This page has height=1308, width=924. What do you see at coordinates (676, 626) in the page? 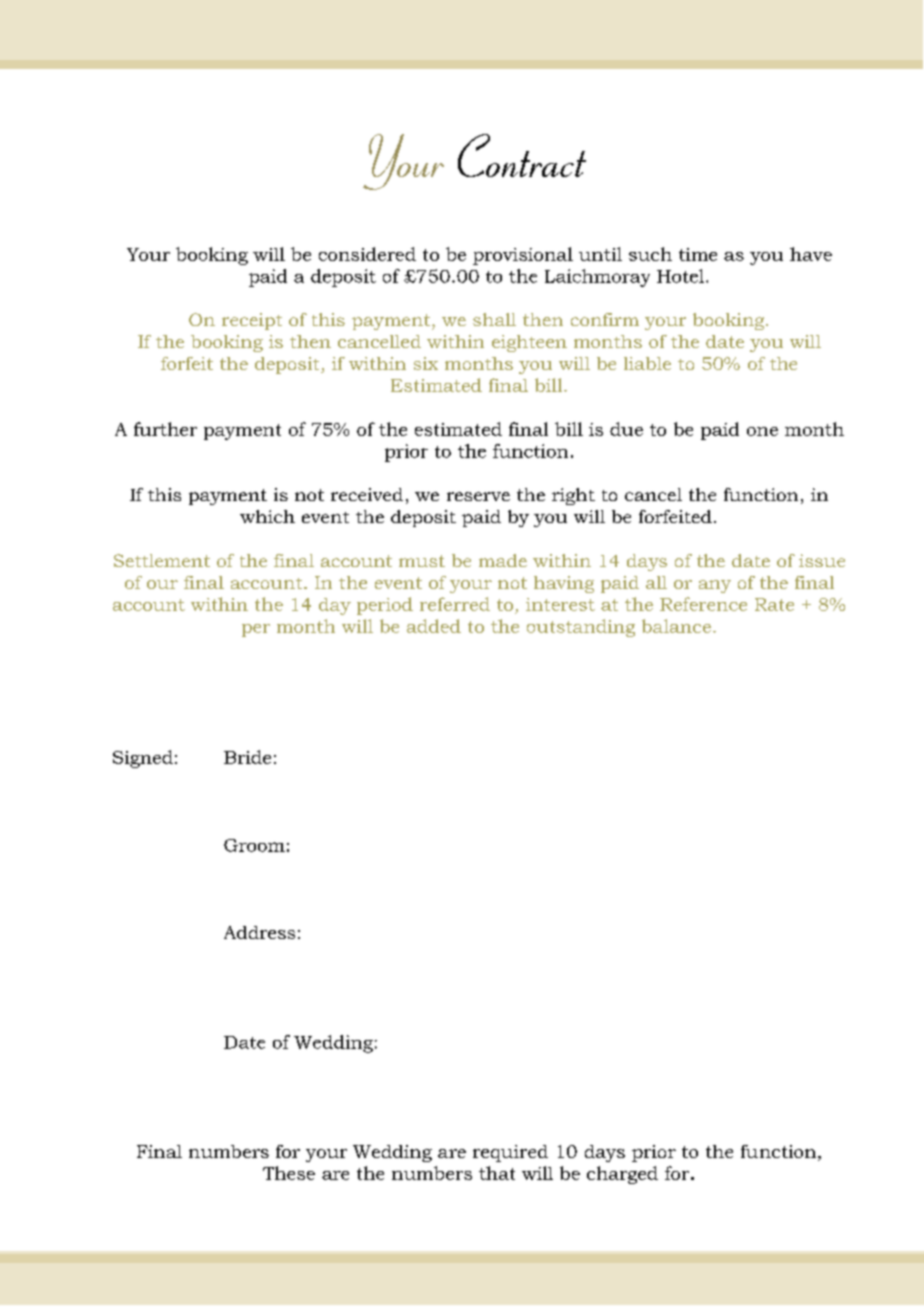
I see `balance` at bounding box center [676, 626].
